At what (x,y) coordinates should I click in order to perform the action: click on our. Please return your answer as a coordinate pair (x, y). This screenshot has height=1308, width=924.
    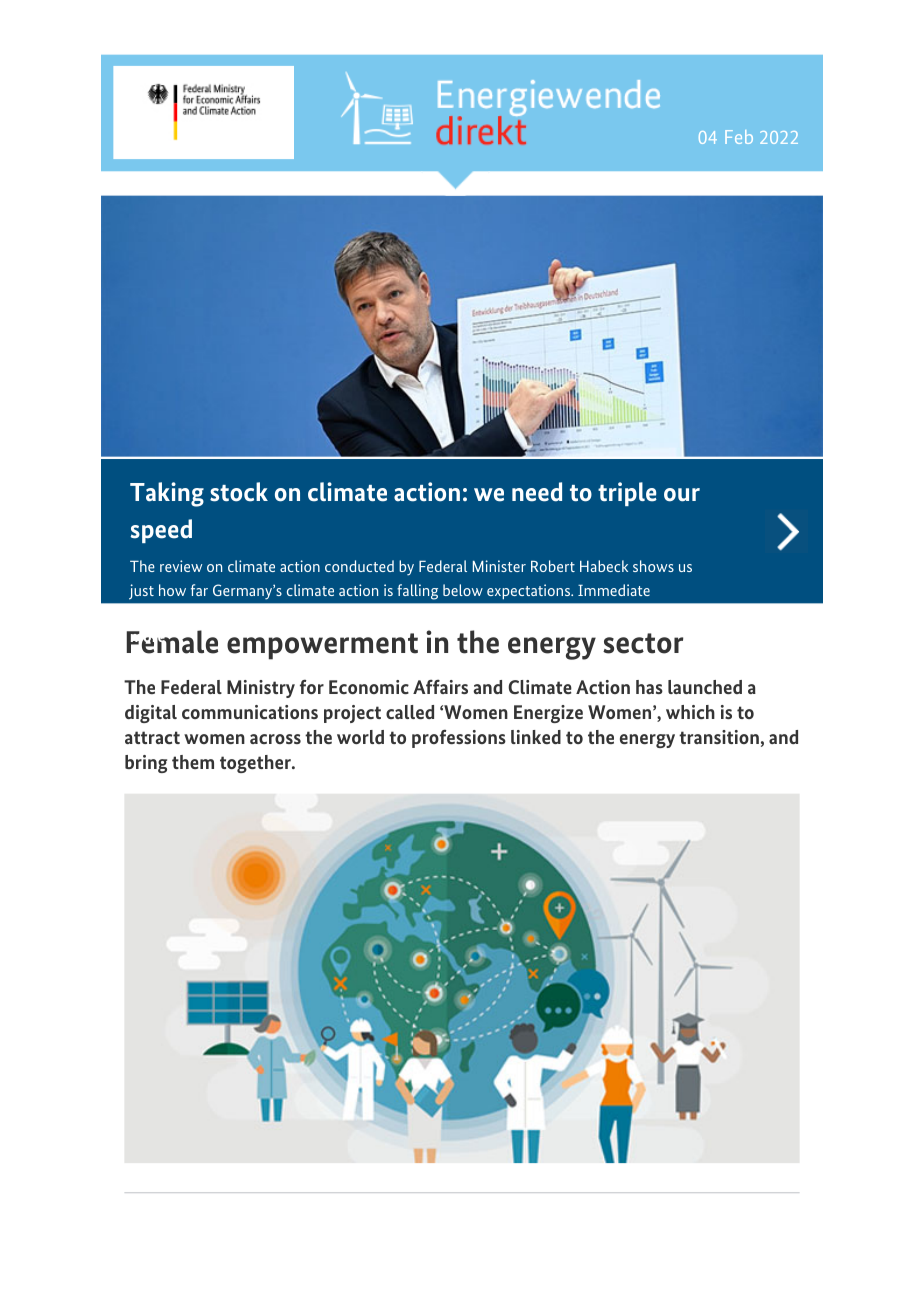
    Looking at the image, I should click on (682, 495).
